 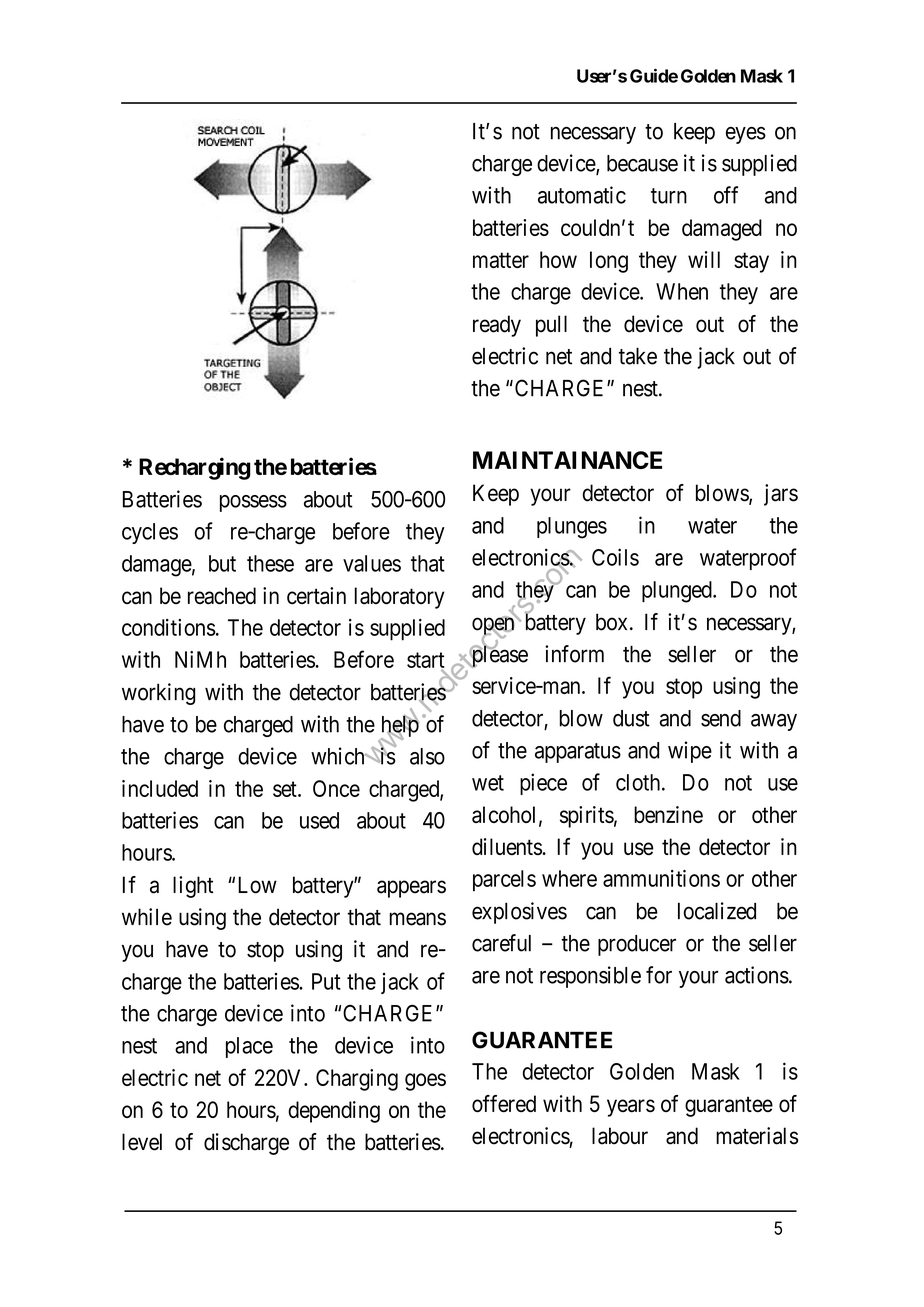 What do you see at coordinates (427, 756) in the document?
I see `also` at bounding box center [427, 756].
